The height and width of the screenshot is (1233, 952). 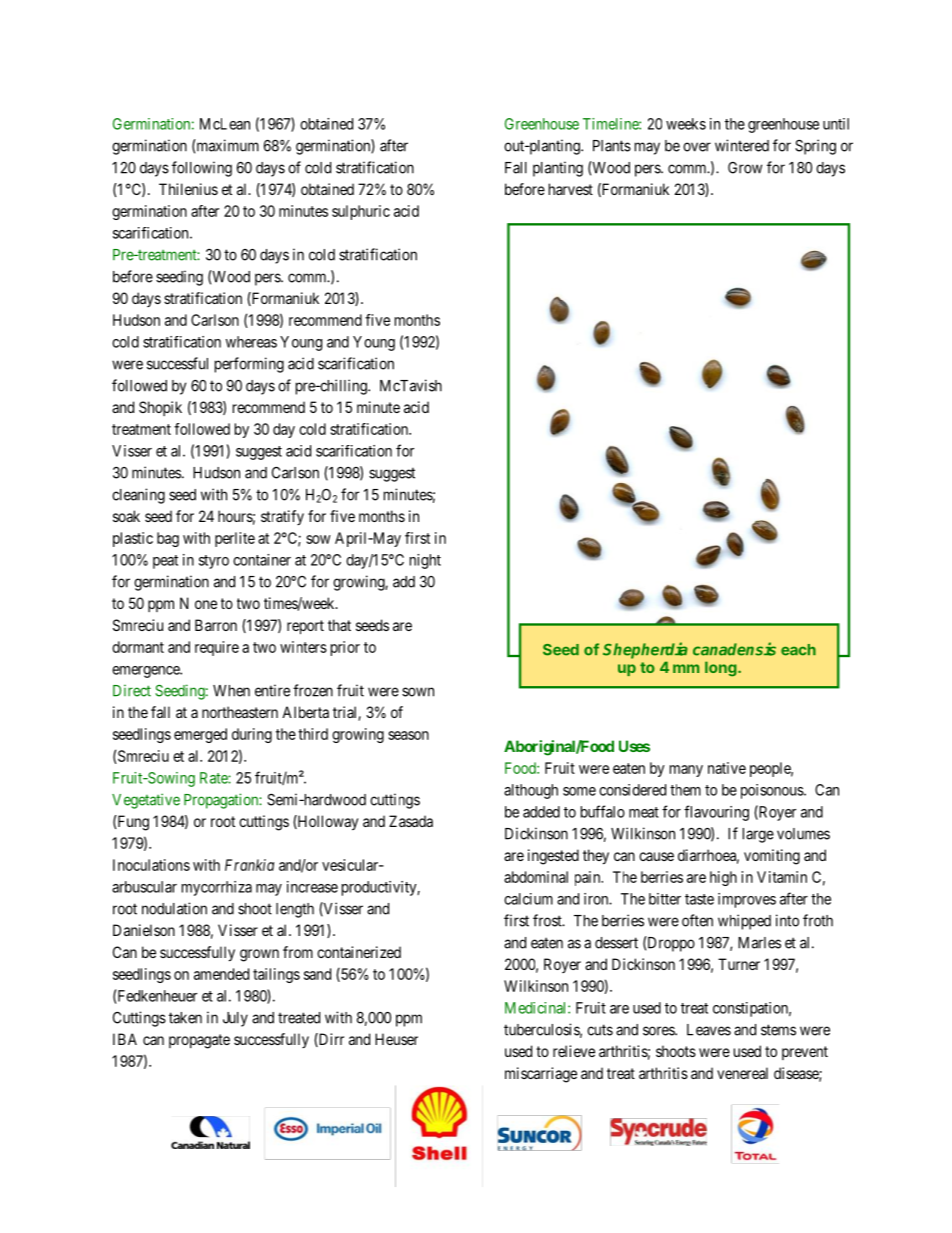 What do you see at coordinates (200, 735) in the screenshot?
I see `emerged` at bounding box center [200, 735].
